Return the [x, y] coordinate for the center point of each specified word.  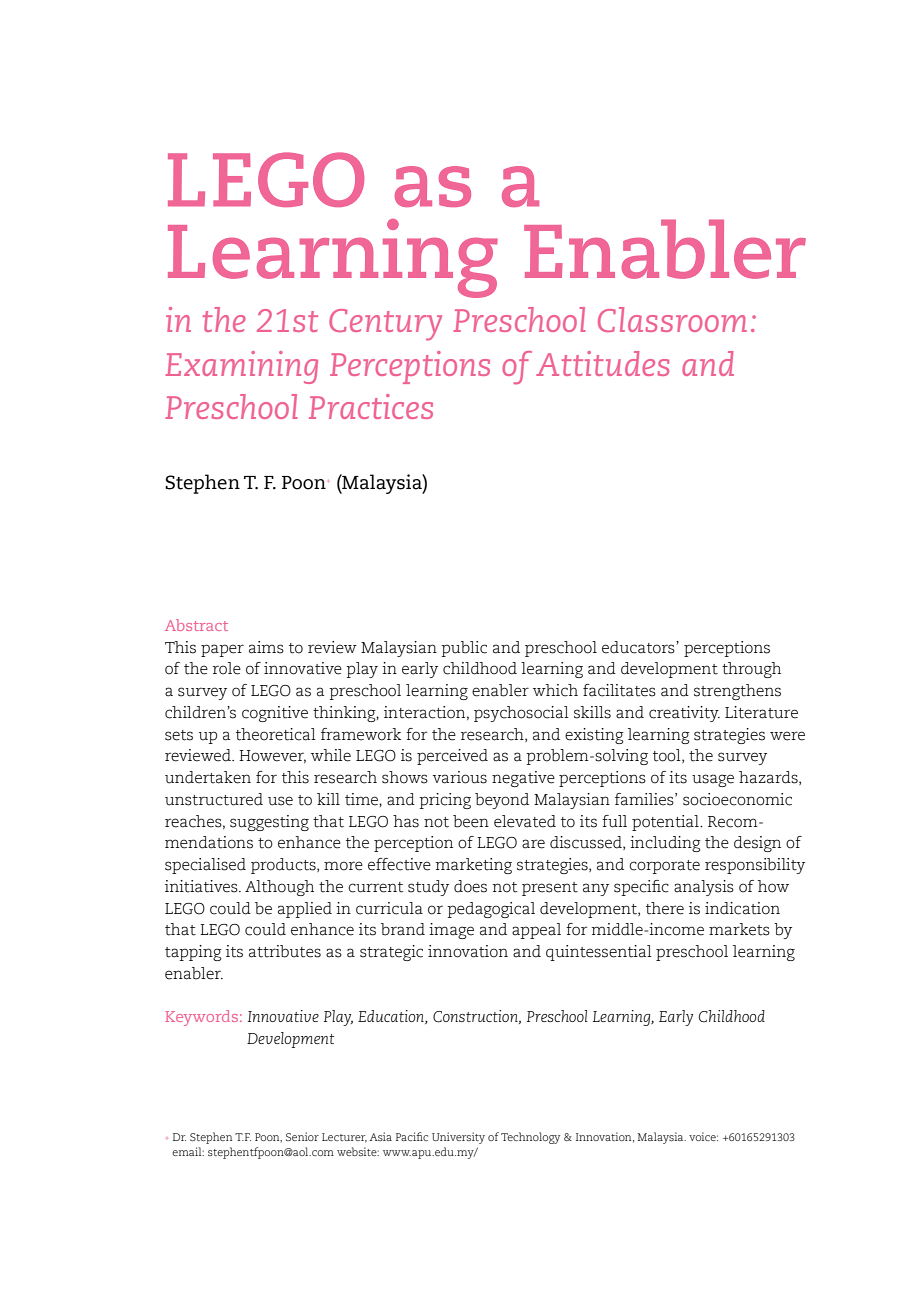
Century [385, 325]
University [458, 1138]
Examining [241, 367]
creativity [684, 714]
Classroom [672, 319]
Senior [302, 1136]
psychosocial [521, 714]
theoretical [276, 734]
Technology [530, 1138]
